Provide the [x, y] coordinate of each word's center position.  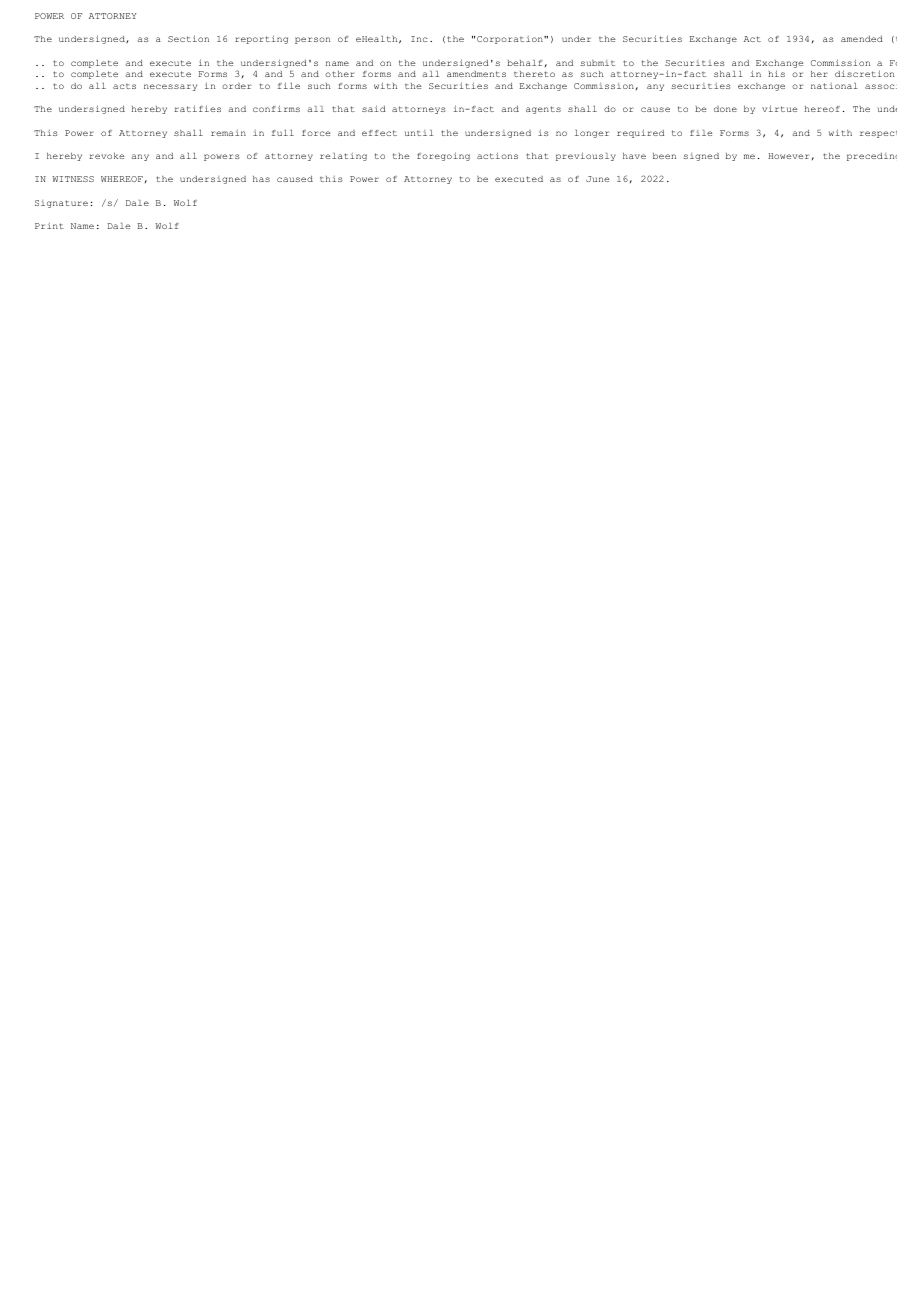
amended [862, 39]
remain [228, 133]
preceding [872, 157]
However [788, 156]
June [597, 179]
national [834, 86]
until [419, 133]
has [261, 179]
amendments [476, 74]
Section [188, 38]
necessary [170, 87]
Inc [419, 39]
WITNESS [73, 179]
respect [878, 134]
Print [49, 226]
